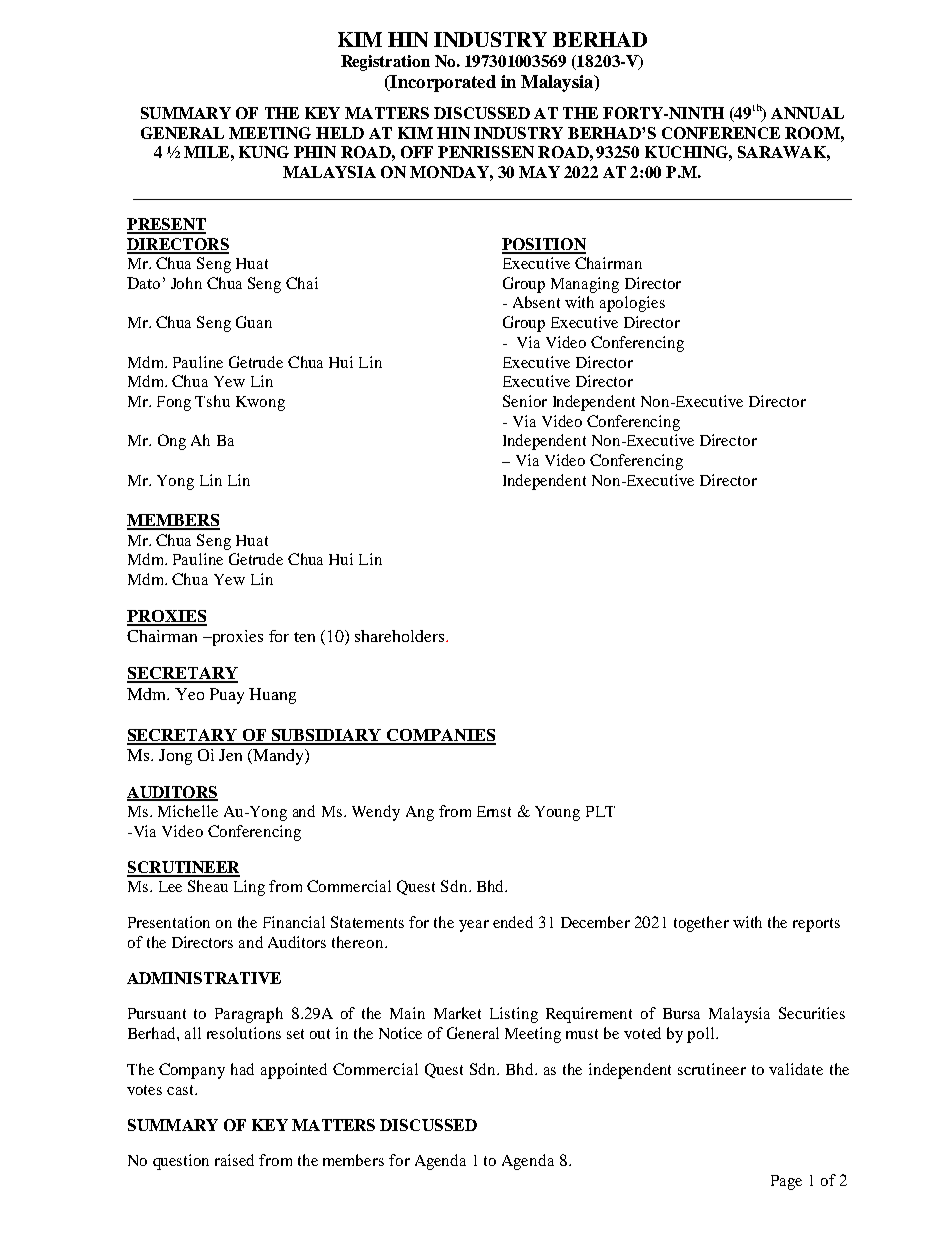  What do you see at coordinates (525, 401) in the screenshot?
I see `Senior` at bounding box center [525, 401].
